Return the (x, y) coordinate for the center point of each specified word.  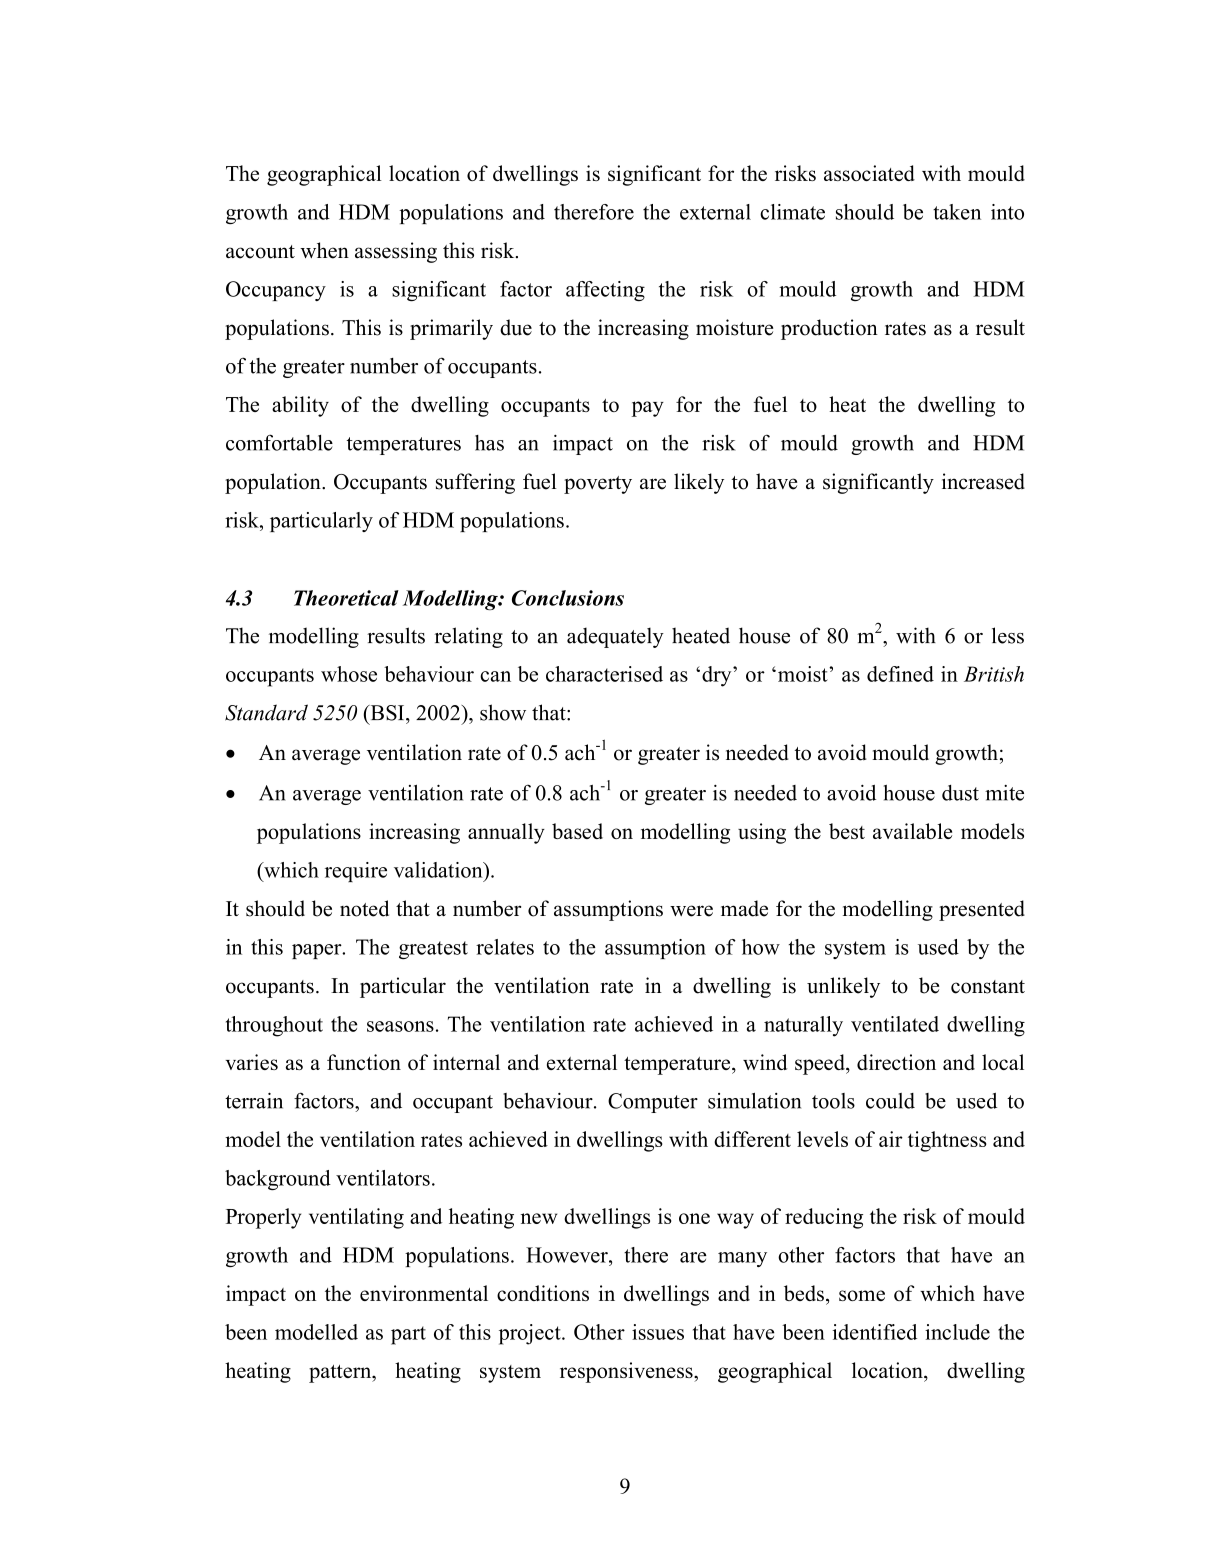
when (324, 250)
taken (957, 212)
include (957, 1332)
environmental (424, 1293)
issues (658, 1332)
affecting (605, 291)
